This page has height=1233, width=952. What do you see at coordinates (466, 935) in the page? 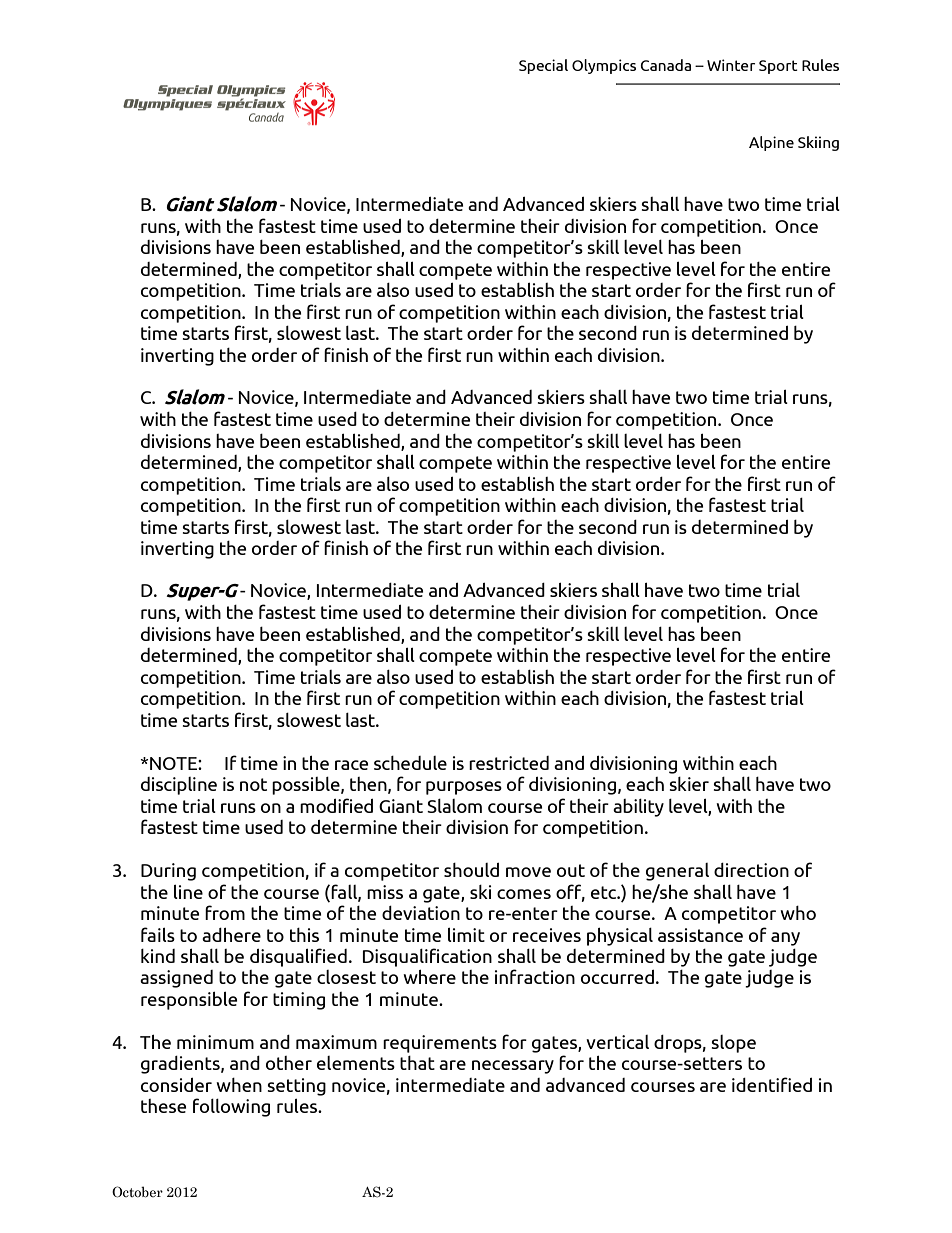
I see `limit` at bounding box center [466, 935].
